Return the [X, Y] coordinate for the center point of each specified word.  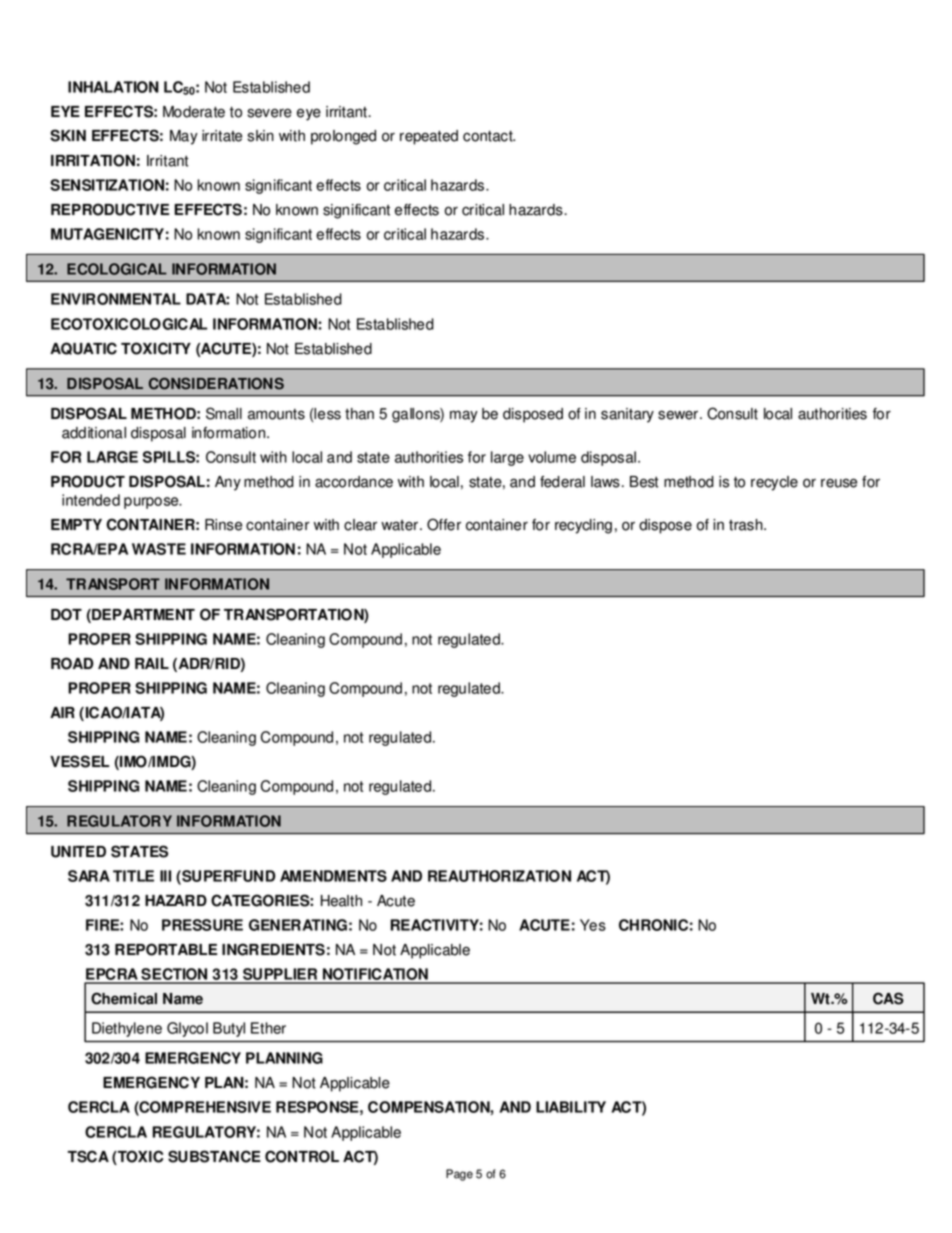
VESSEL [79, 761]
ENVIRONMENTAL [116, 299]
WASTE [159, 549]
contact [489, 136]
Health [341, 901]
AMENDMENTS [333, 876]
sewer [678, 415]
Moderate [194, 112]
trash [747, 525]
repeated [429, 137]
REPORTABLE [166, 949]
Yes [593, 925]
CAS [888, 998]
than [359, 414]
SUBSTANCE [214, 1156]
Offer [444, 524]
